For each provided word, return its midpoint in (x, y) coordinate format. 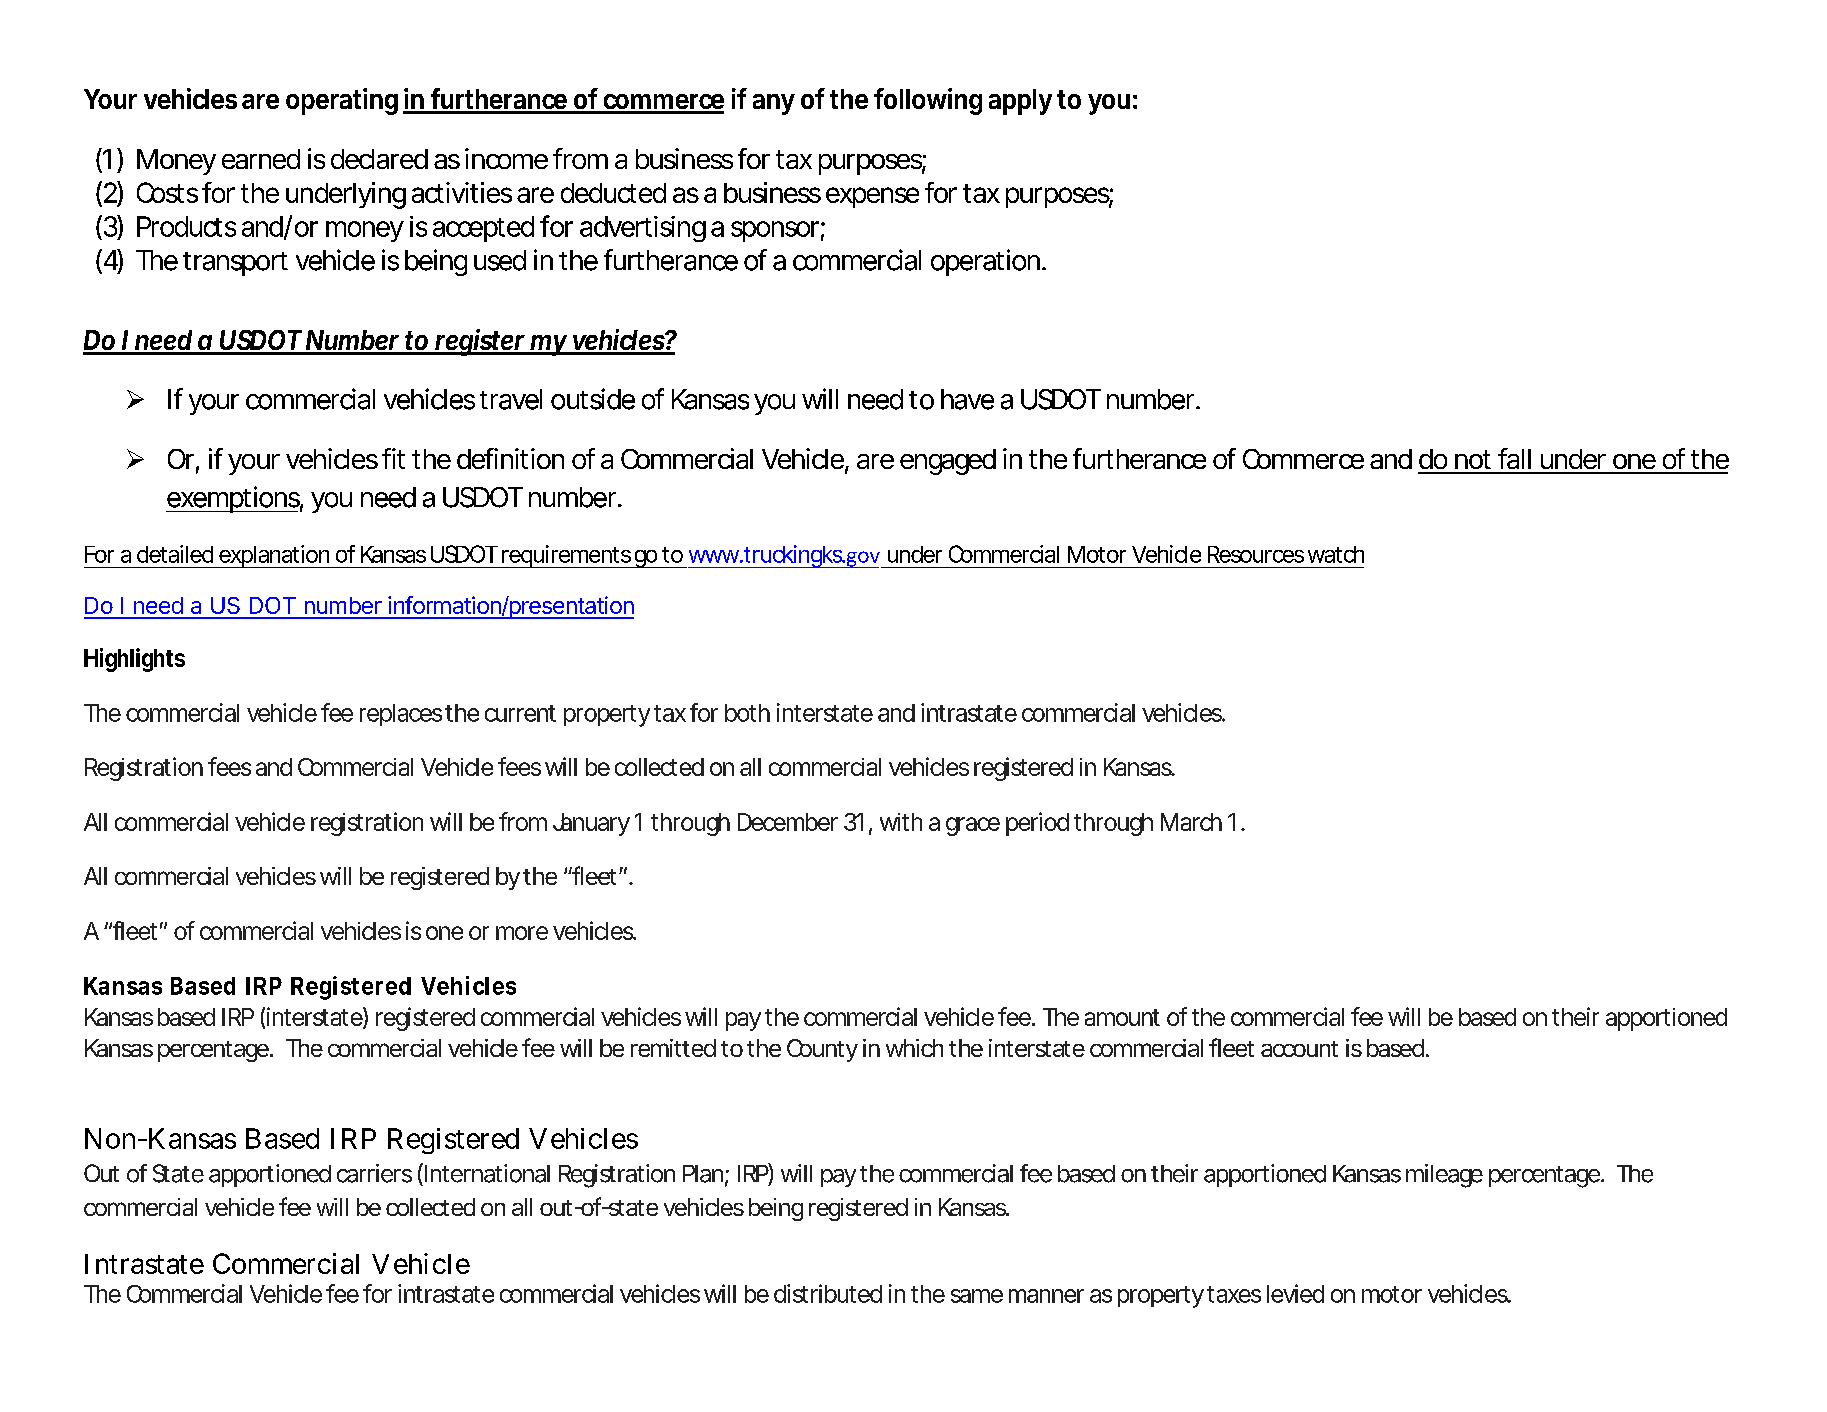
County (822, 1050)
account (1299, 1049)
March (1191, 822)
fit (393, 458)
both (747, 713)
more (522, 933)
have (967, 399)
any (774, 104)
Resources (1256, 554)
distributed (828, 1293)
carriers (374, 1173)
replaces (401, 715)
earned (261, 159)
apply (1020, 102)
